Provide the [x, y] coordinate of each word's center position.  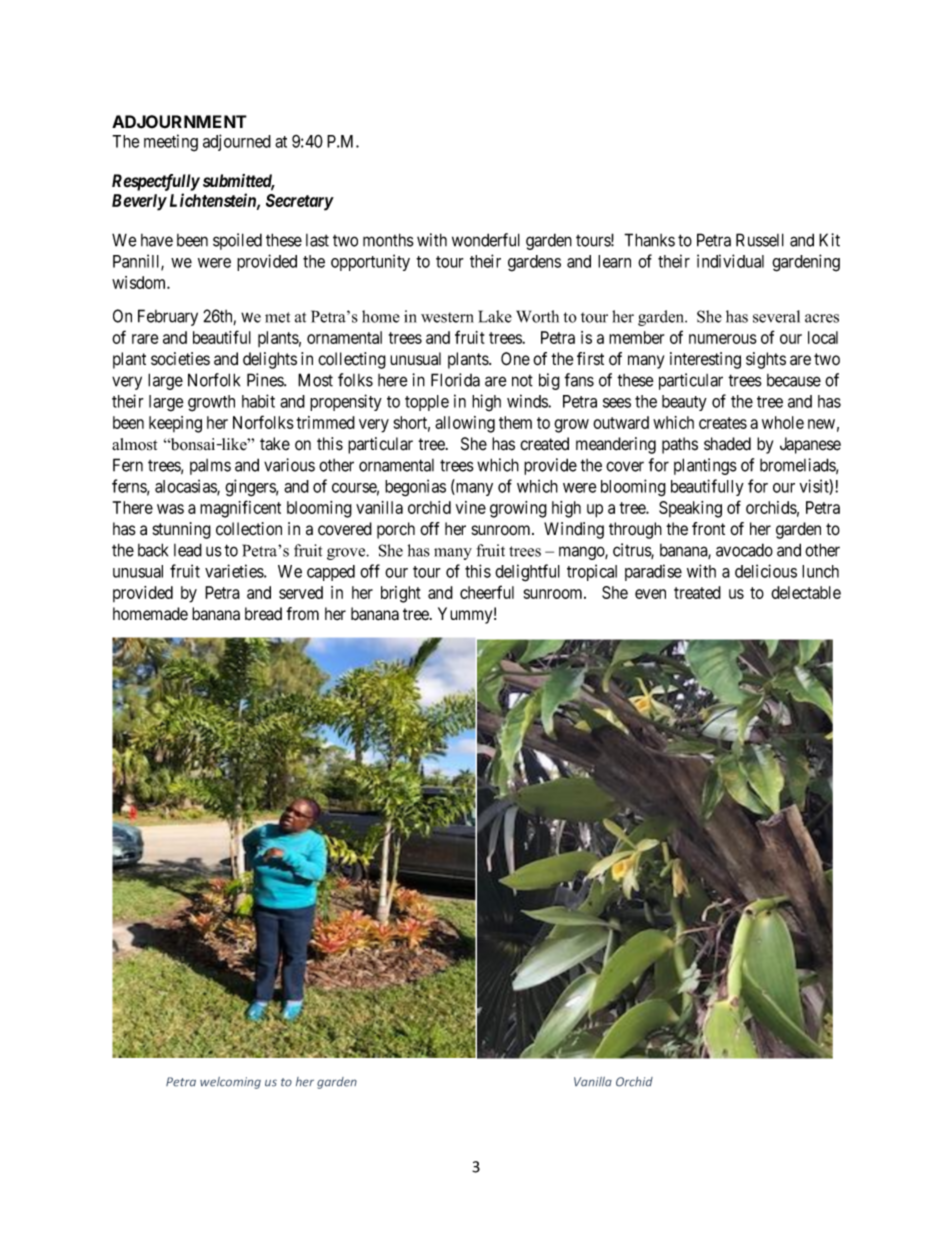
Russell [760, 240]
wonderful [486, 240]
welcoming [230, 1083]
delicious [766, 571]
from [302, 613]
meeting [171, 143]
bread [263, 614]
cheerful [487, 592]
